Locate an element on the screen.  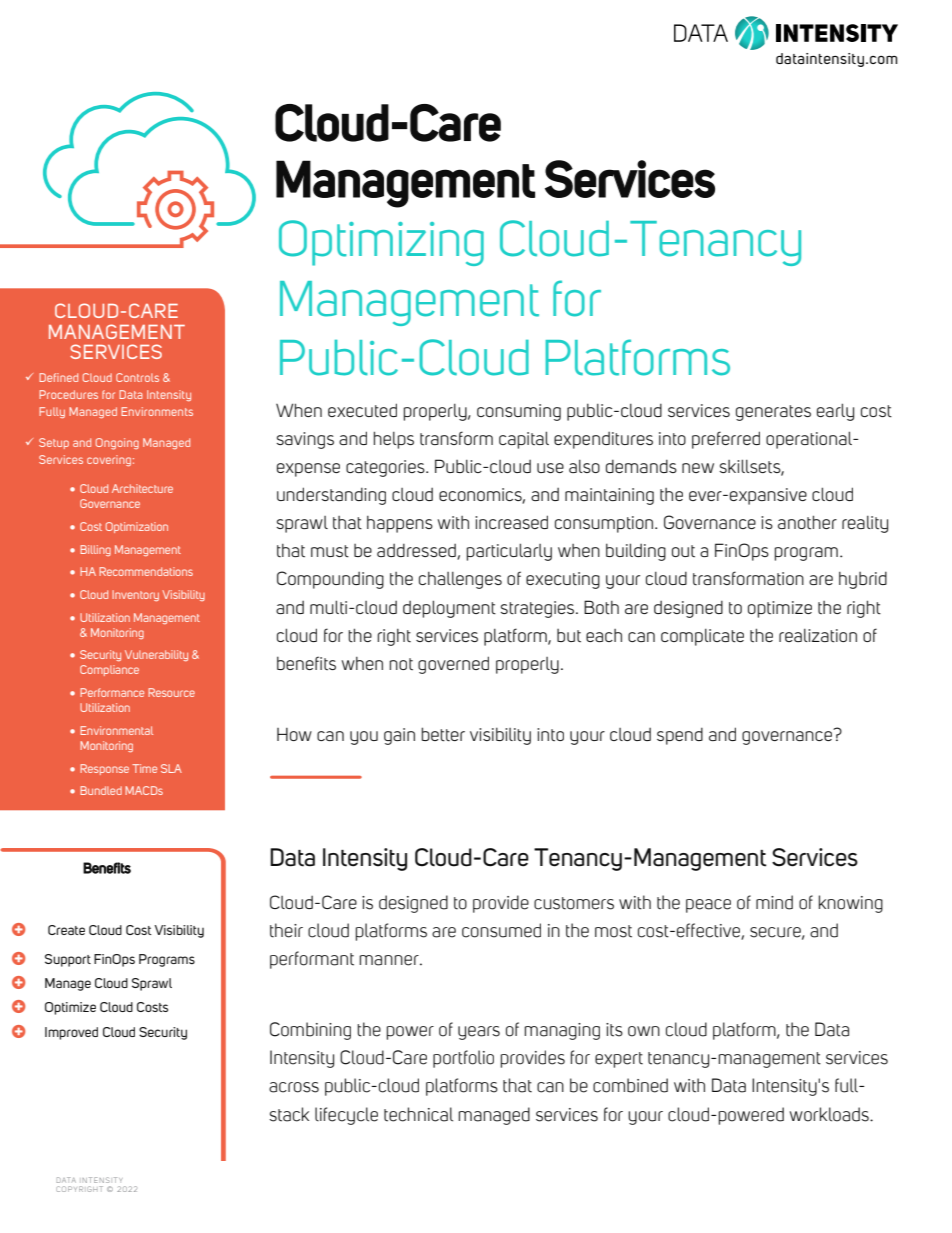
generates is located at coordinates (773, 413).
